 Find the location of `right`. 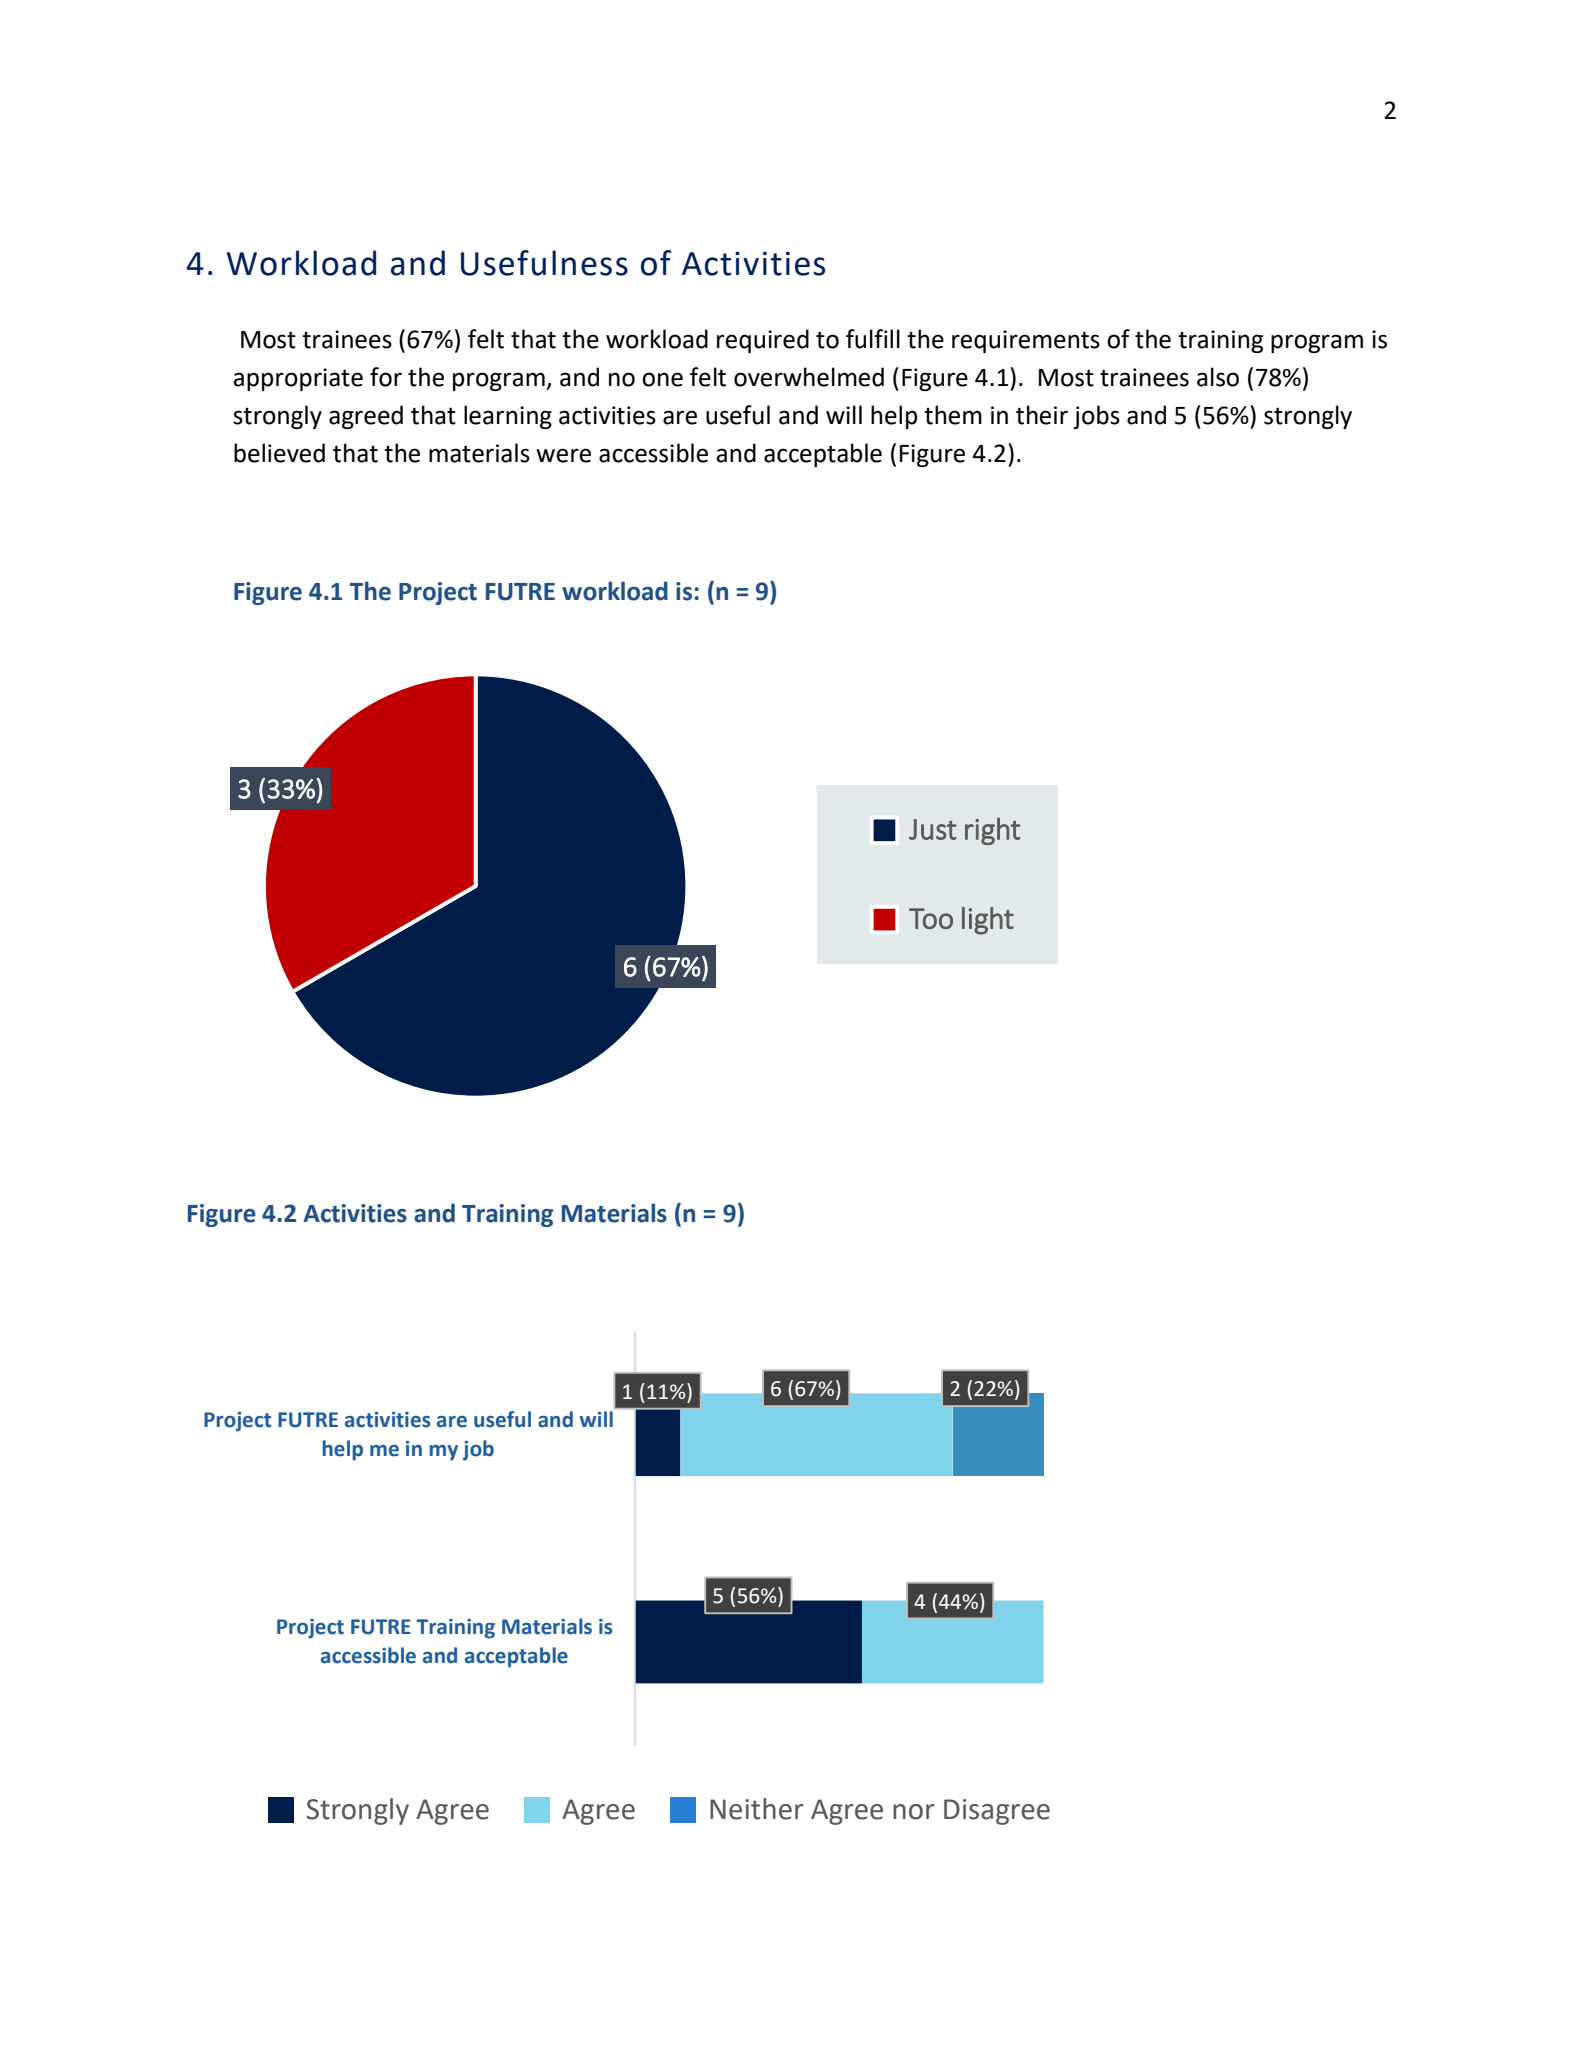

right is located at coordinates (992, 831).
